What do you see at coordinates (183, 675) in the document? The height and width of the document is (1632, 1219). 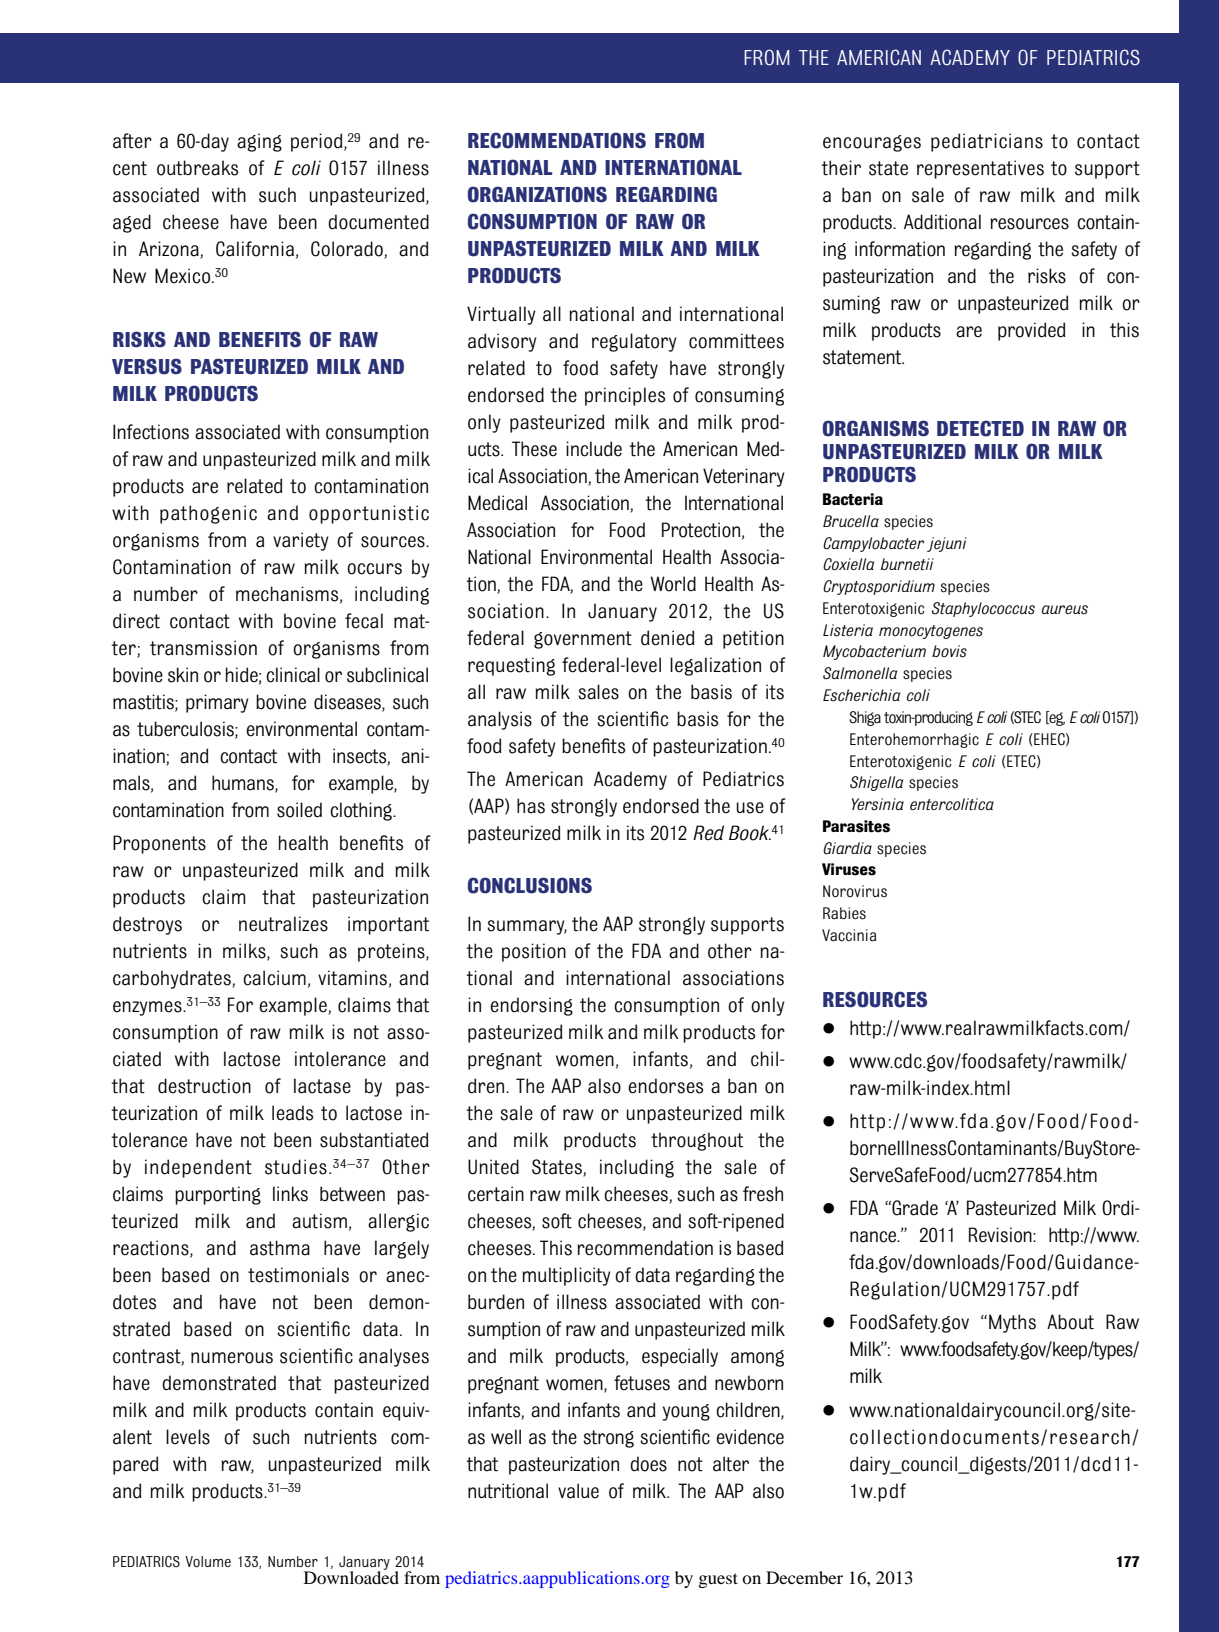 I see `skin` at bounding box center [183, 675].
